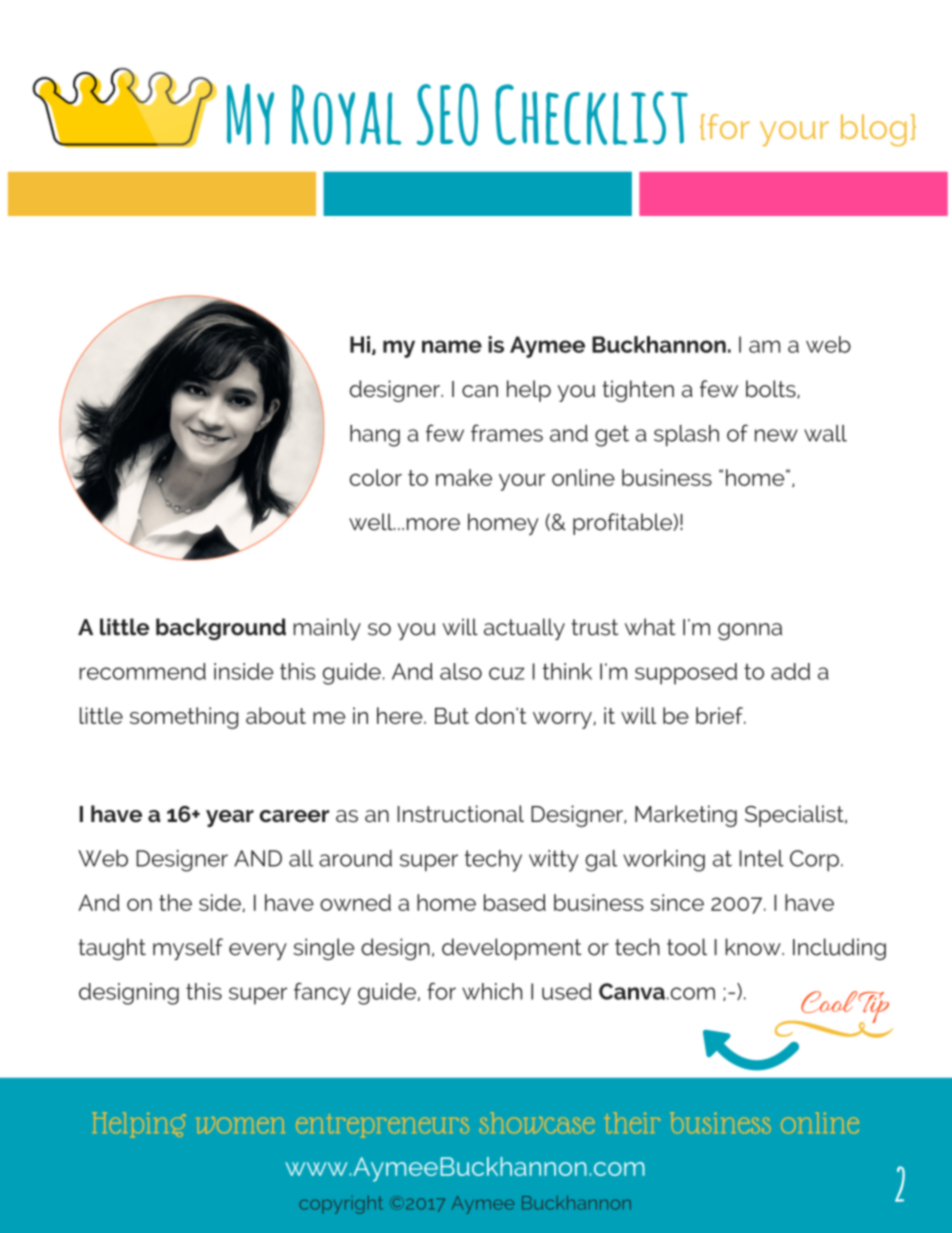  I want to click on year, so click(230, 818).
